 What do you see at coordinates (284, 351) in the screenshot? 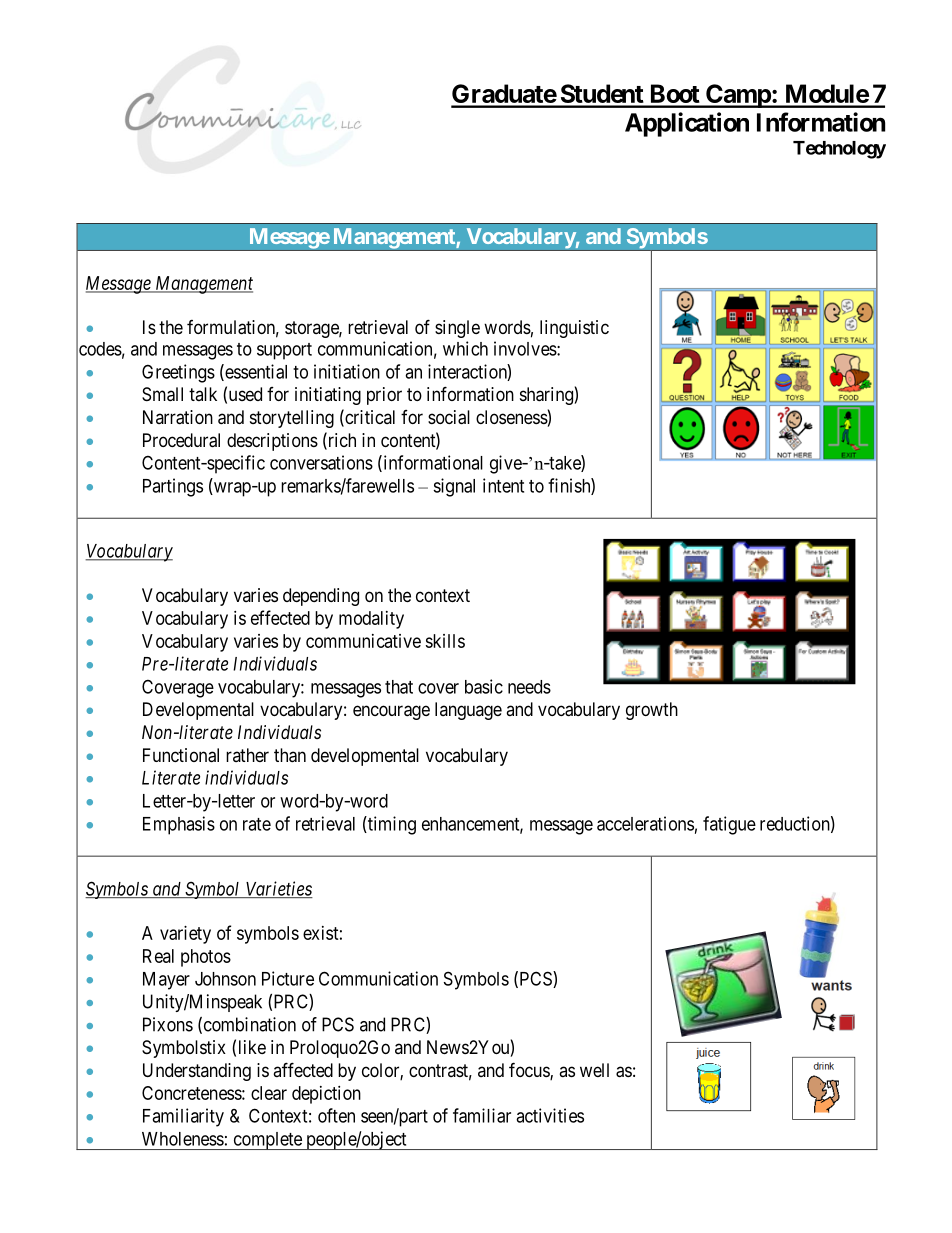
I see `support` at bounding box center [284, 351].
